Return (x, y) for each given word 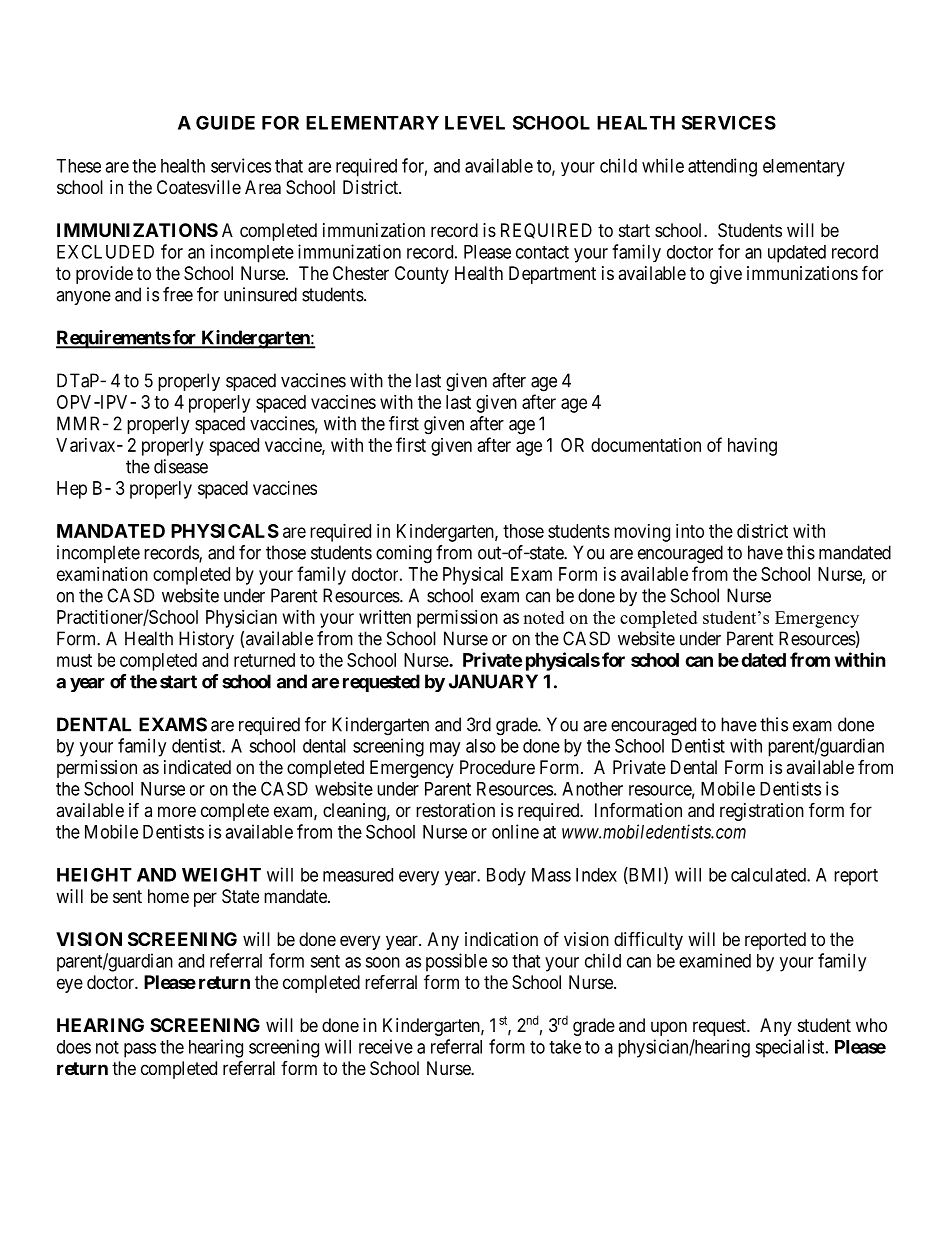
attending (722, 167)
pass (140, 1050)
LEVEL (475, 123)
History (206, 640)
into (690, 531)
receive (386, 1046)
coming (404, 554)
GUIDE (225, 122)
